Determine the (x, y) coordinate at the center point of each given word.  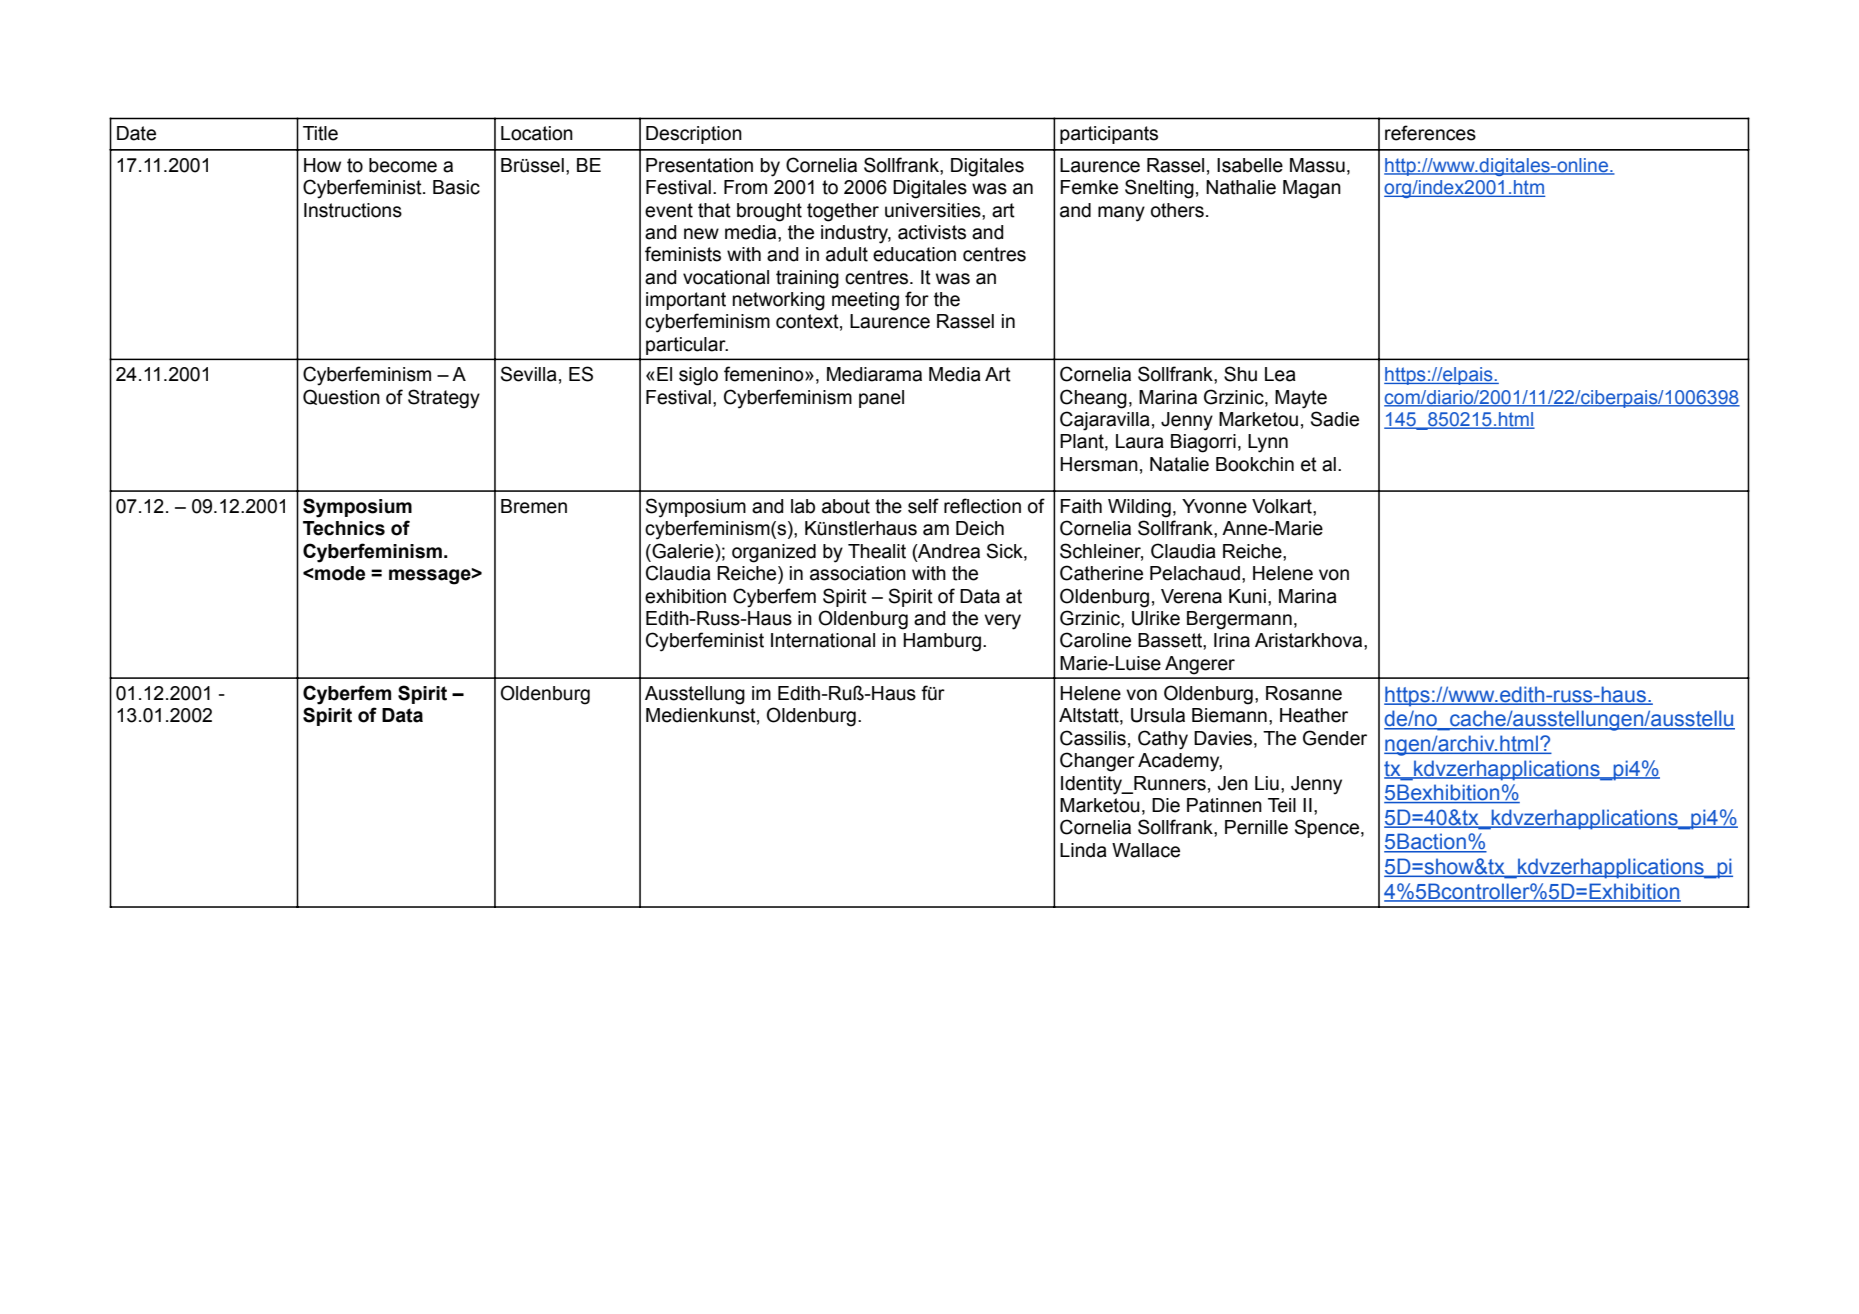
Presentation (699, 165)
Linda (1083, 850)
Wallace (1146, 850)
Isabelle (1250, 165)
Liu (1267, 783)
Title (320, 133)
